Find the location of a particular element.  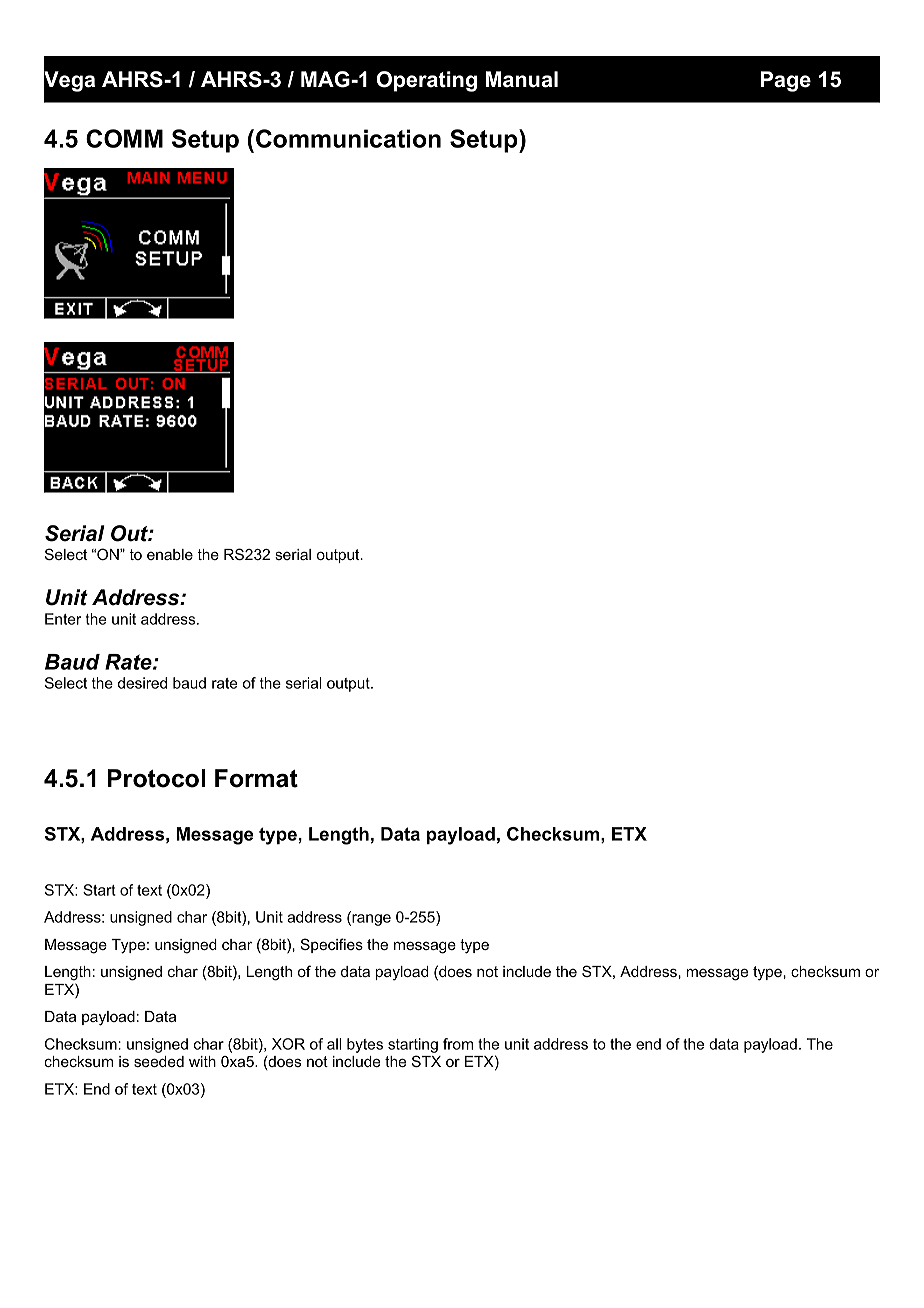

Specifies is located at coordinates (332, 945).
